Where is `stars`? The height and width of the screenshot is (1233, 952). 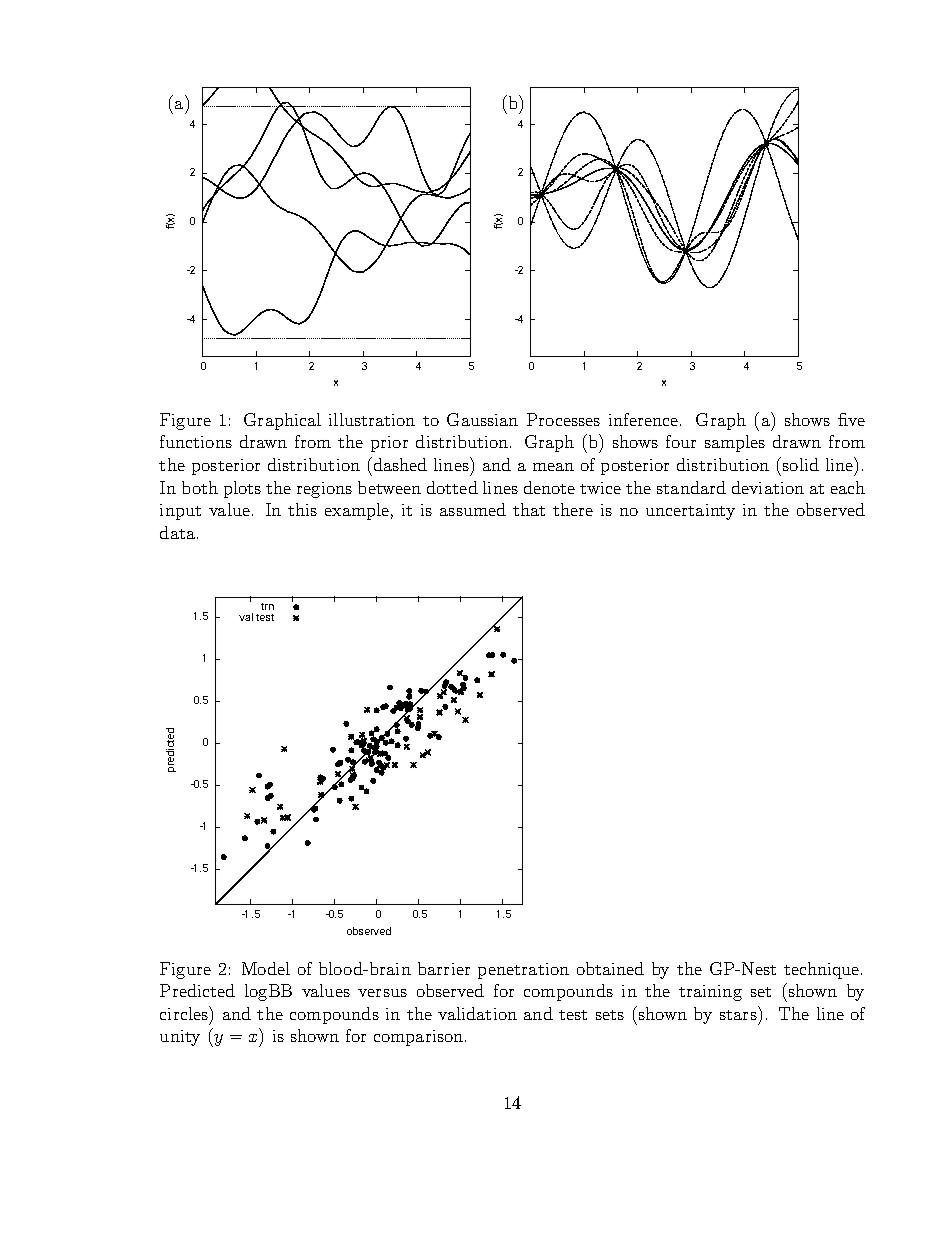 stars is located at coordinates (739, 1013).
